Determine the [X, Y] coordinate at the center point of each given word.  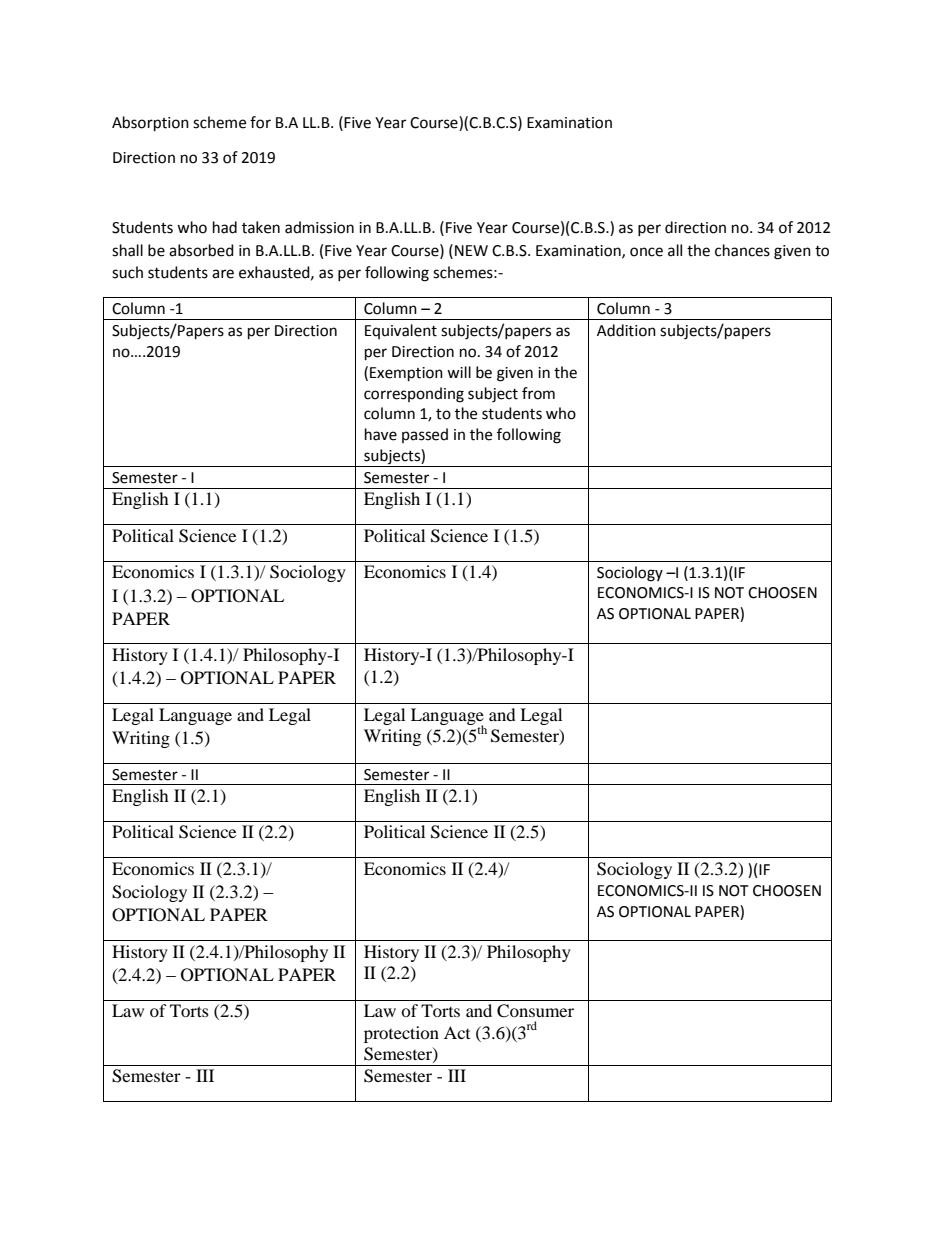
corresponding [414, 395]
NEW [471, 250]
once [646, 252]
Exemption [406, 374]
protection [401, 1034]
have [381, 434]
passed [425, 435]
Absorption [150, 124]
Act [457, 1032]
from [538, 393]
